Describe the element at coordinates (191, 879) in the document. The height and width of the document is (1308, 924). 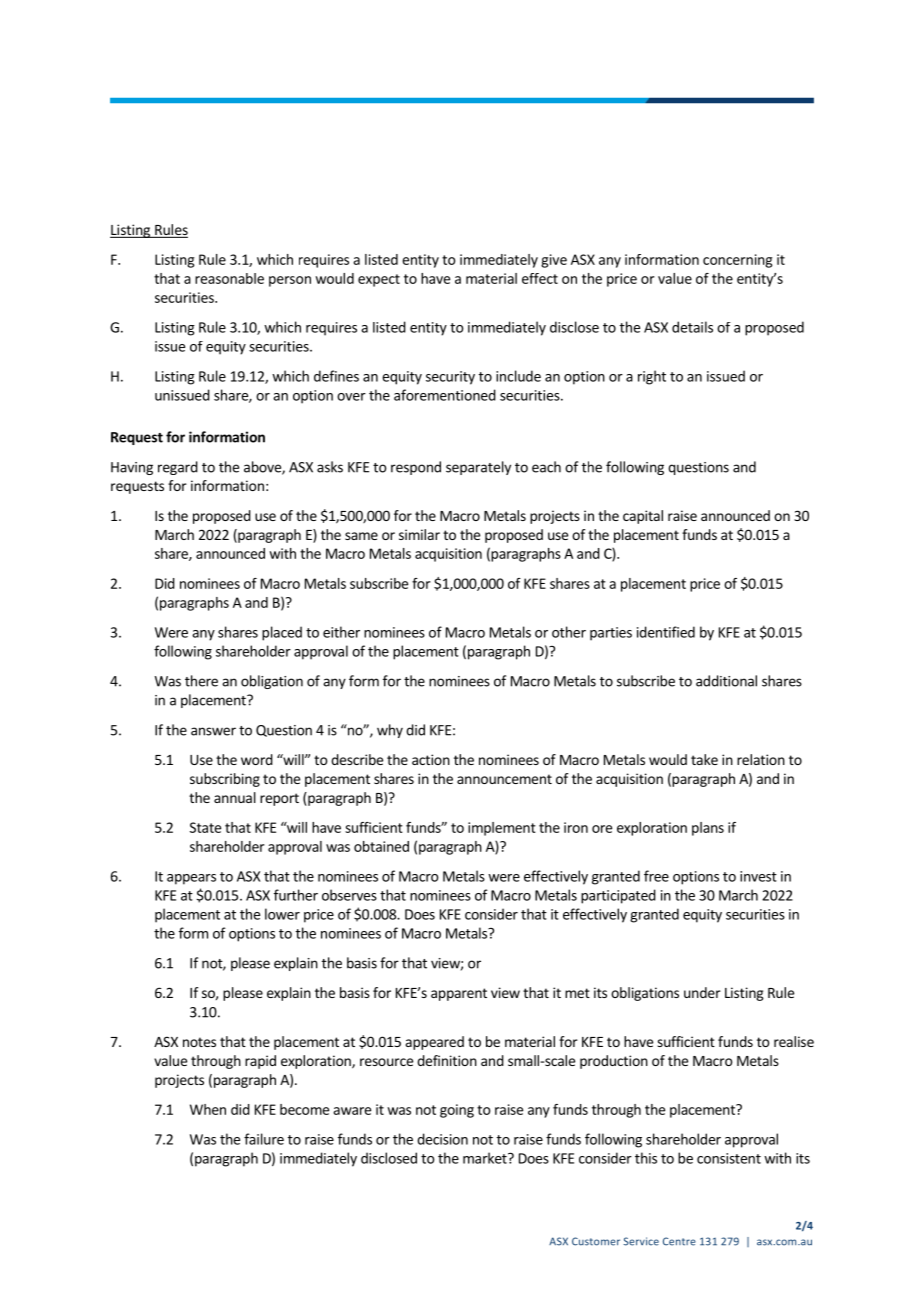
I see `appears` at that location.
